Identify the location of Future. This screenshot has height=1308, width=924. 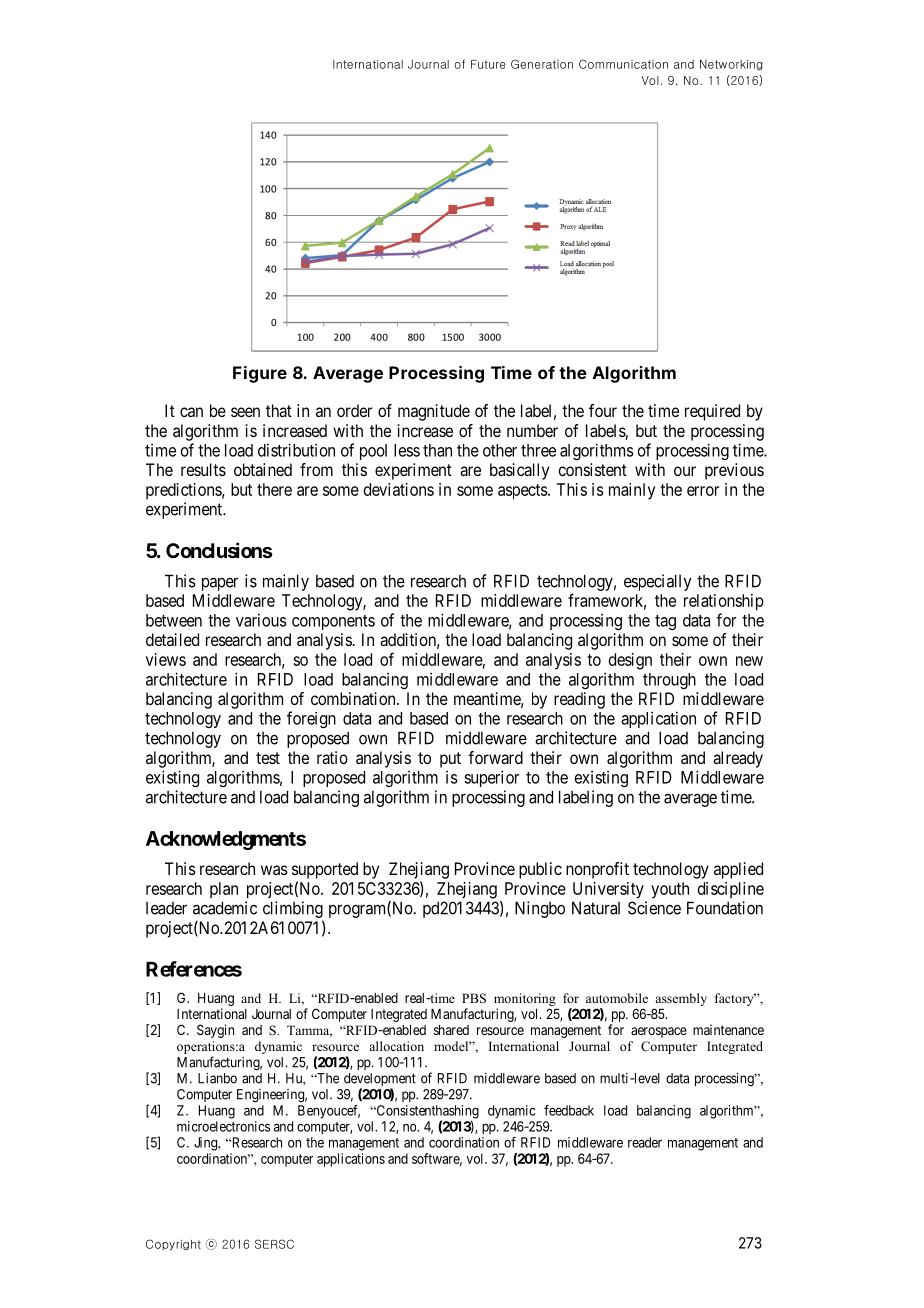
(488, 64).
